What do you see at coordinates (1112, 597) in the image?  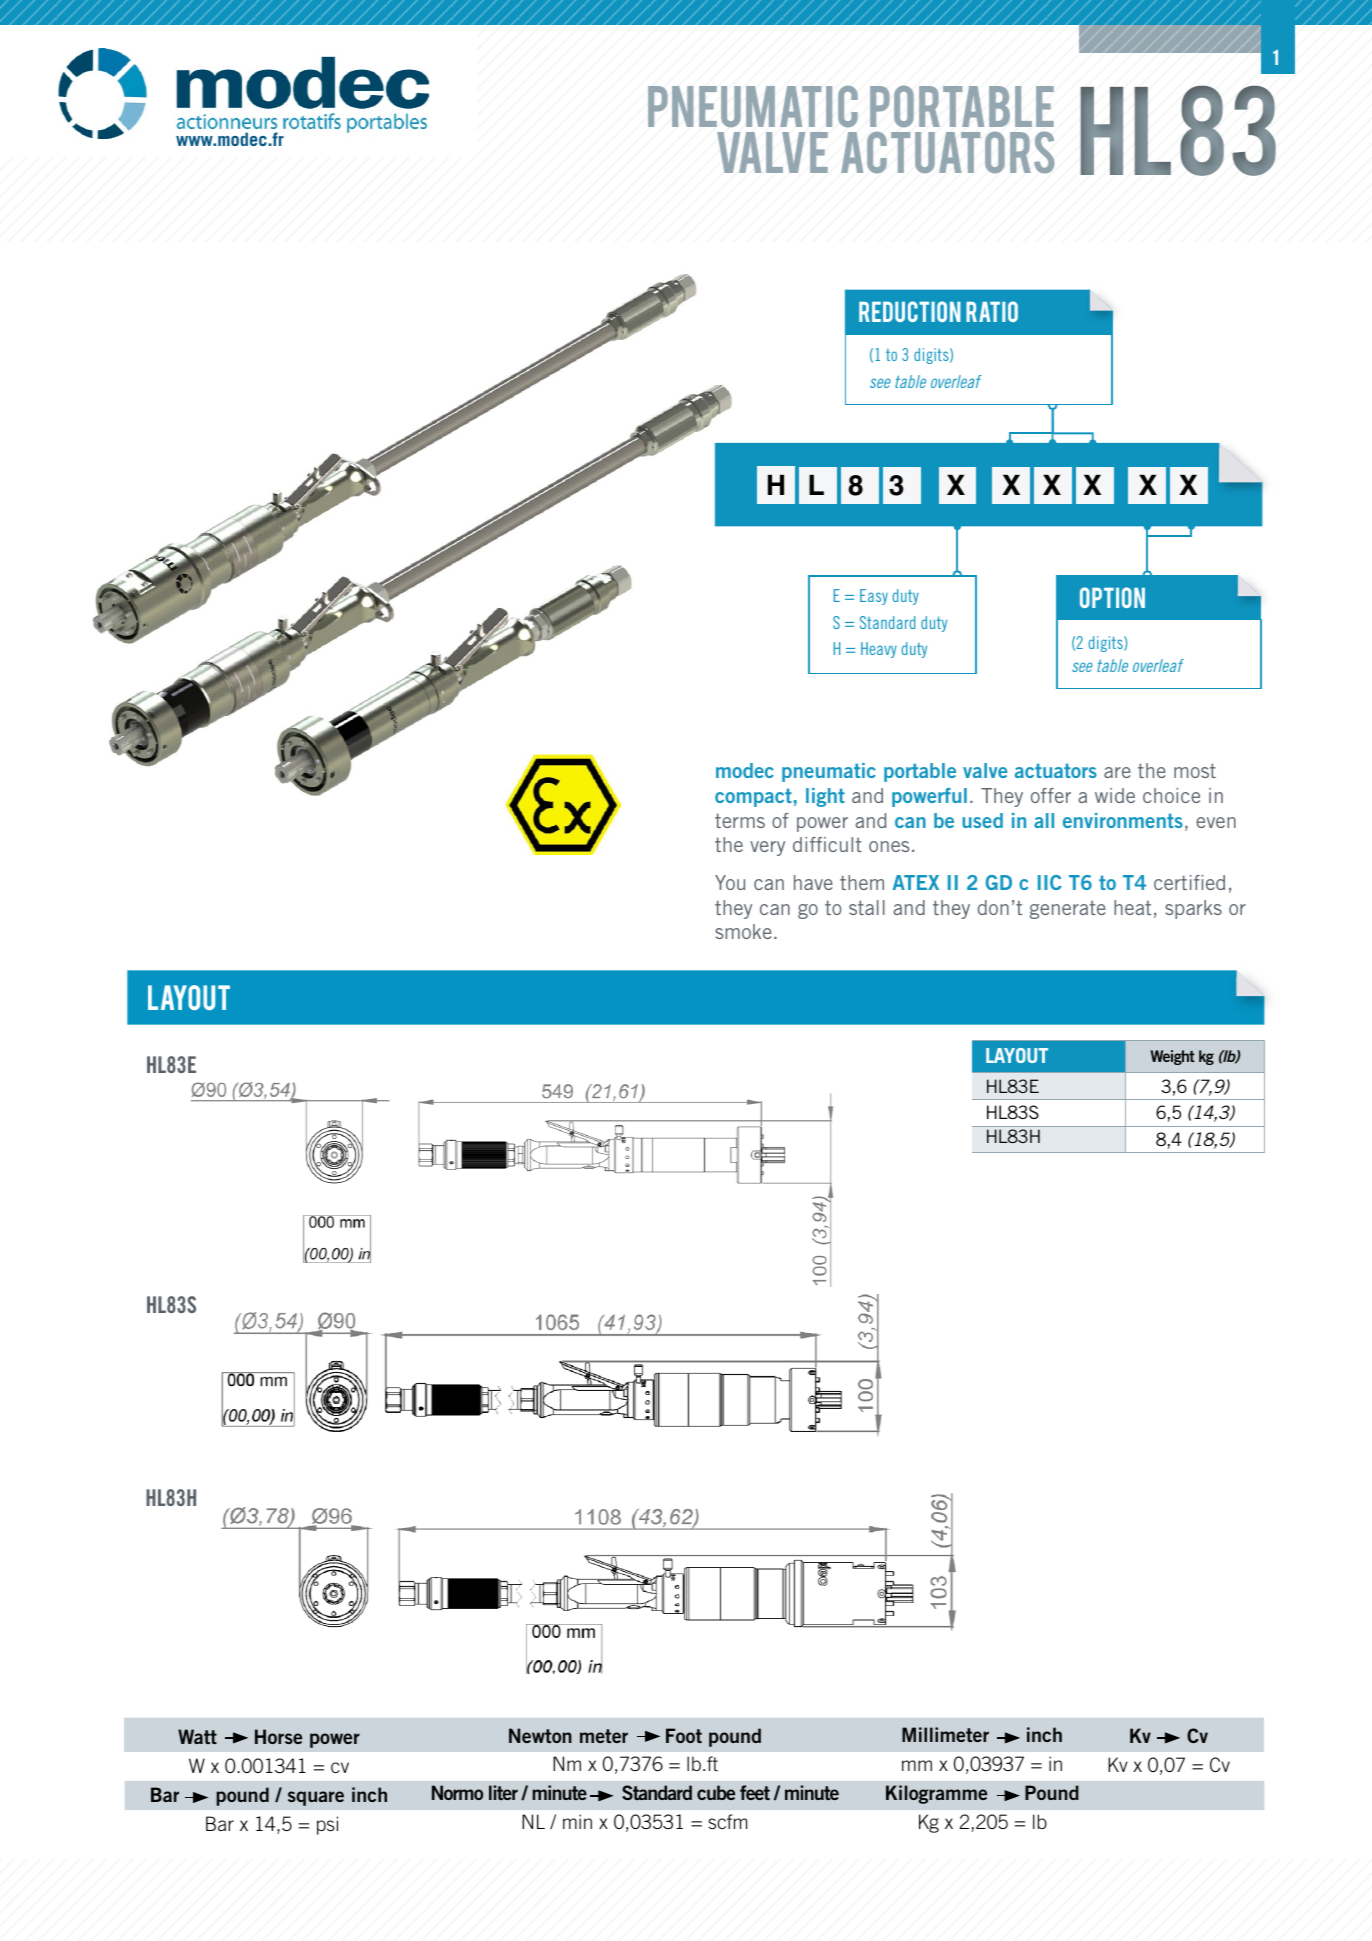 I see `option` at bounding box center [1112, 597].
